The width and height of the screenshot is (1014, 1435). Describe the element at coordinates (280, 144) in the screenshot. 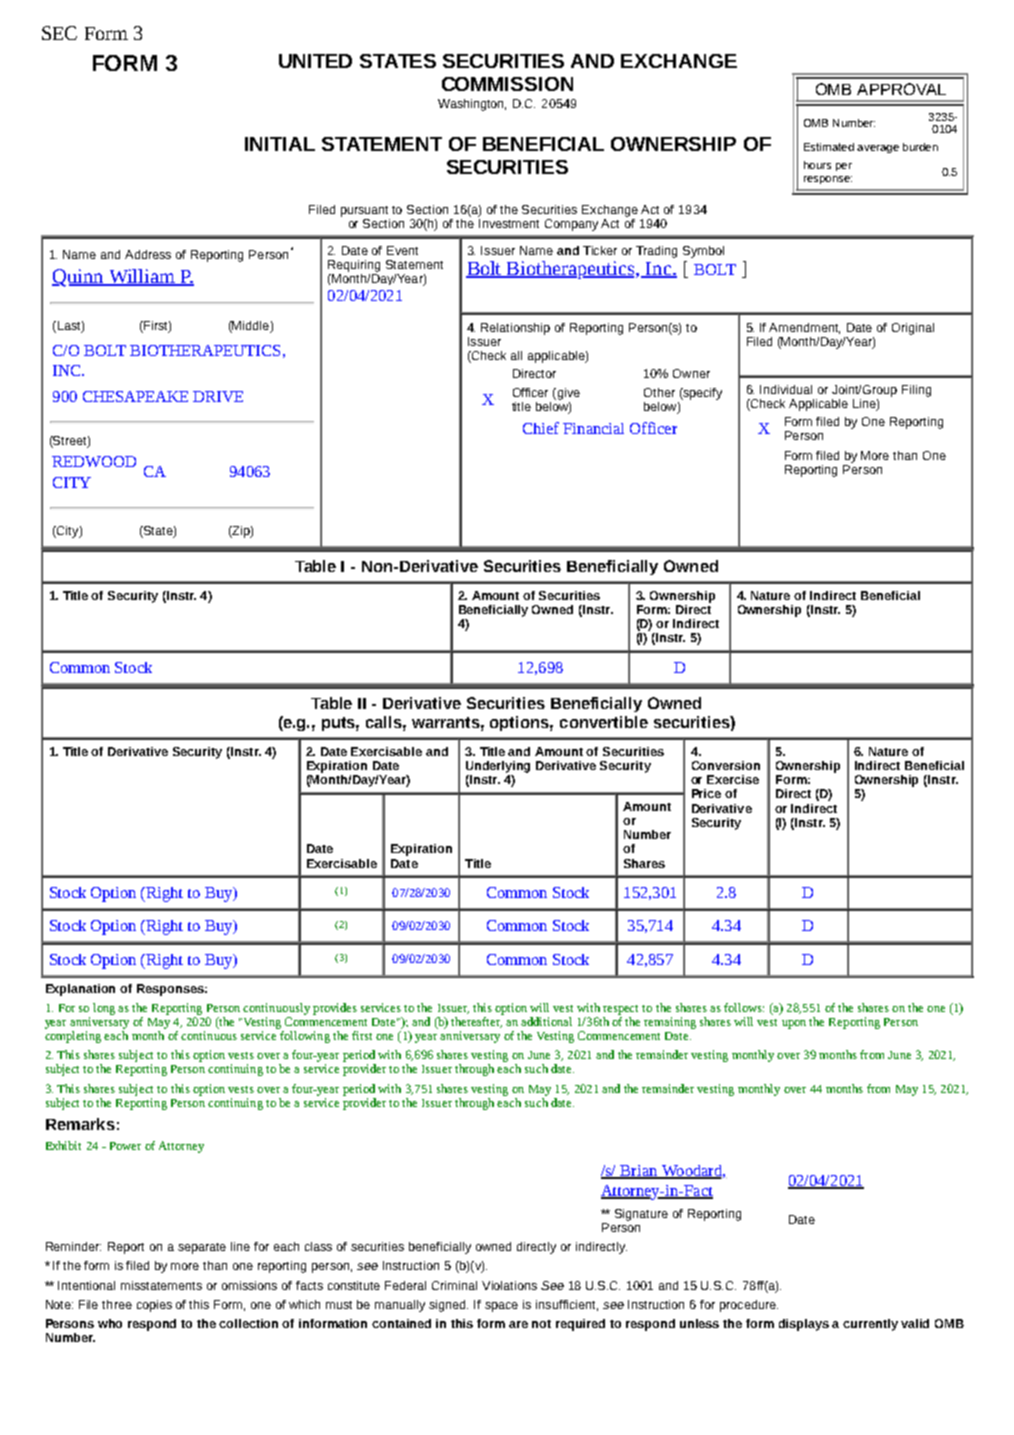

I see `INITIAL` at that location.
